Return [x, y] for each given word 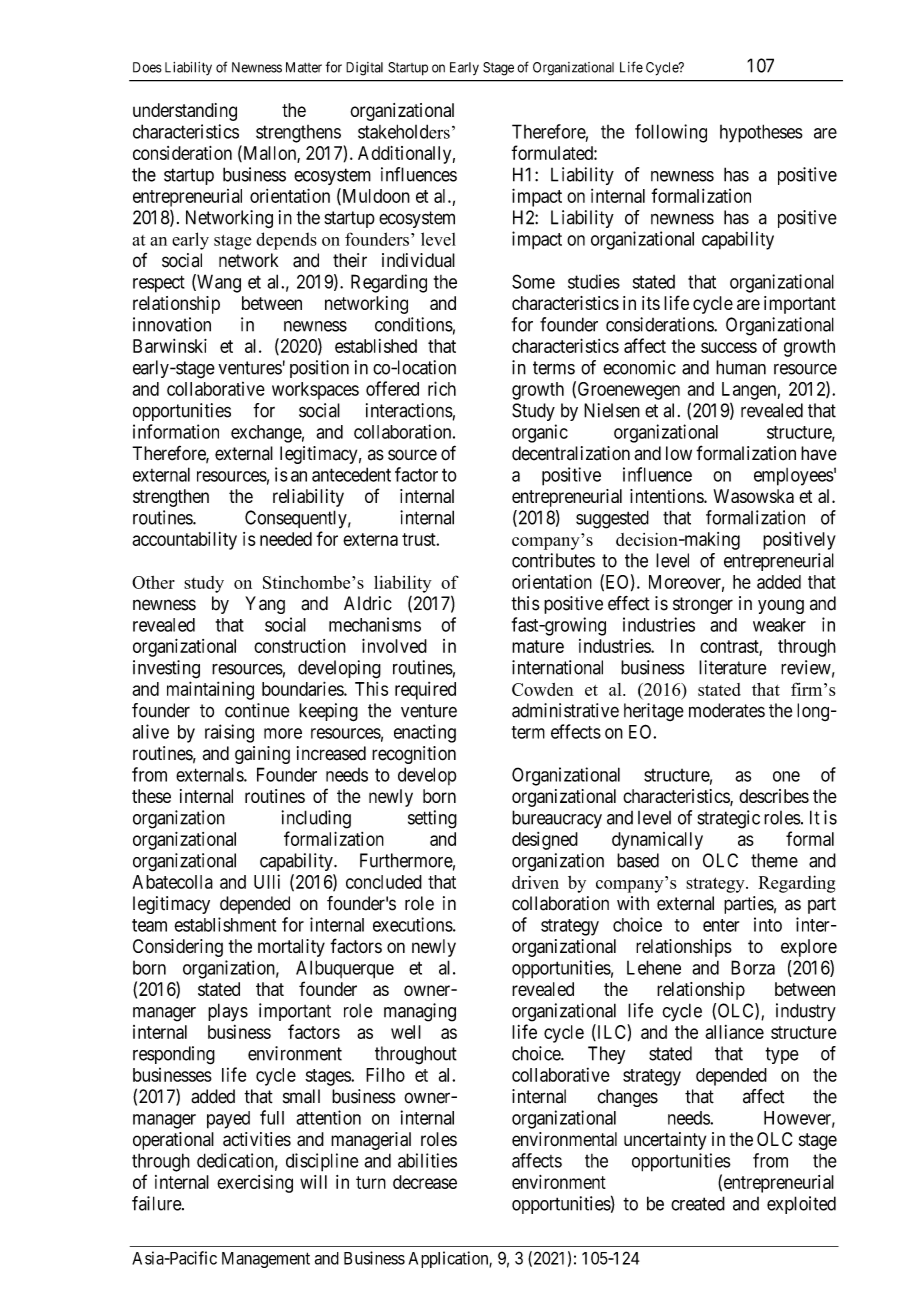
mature [538, 646]
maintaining [210, 690]
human [741, 367]
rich [442, 388]
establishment [225, 924]
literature [732, 667]
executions [413, 924]
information [176, 431]
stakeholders [404, 131]
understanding [185, 112]
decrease [425, 1182]
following [671, 133]
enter [721, 925]
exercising [255, 1184]
